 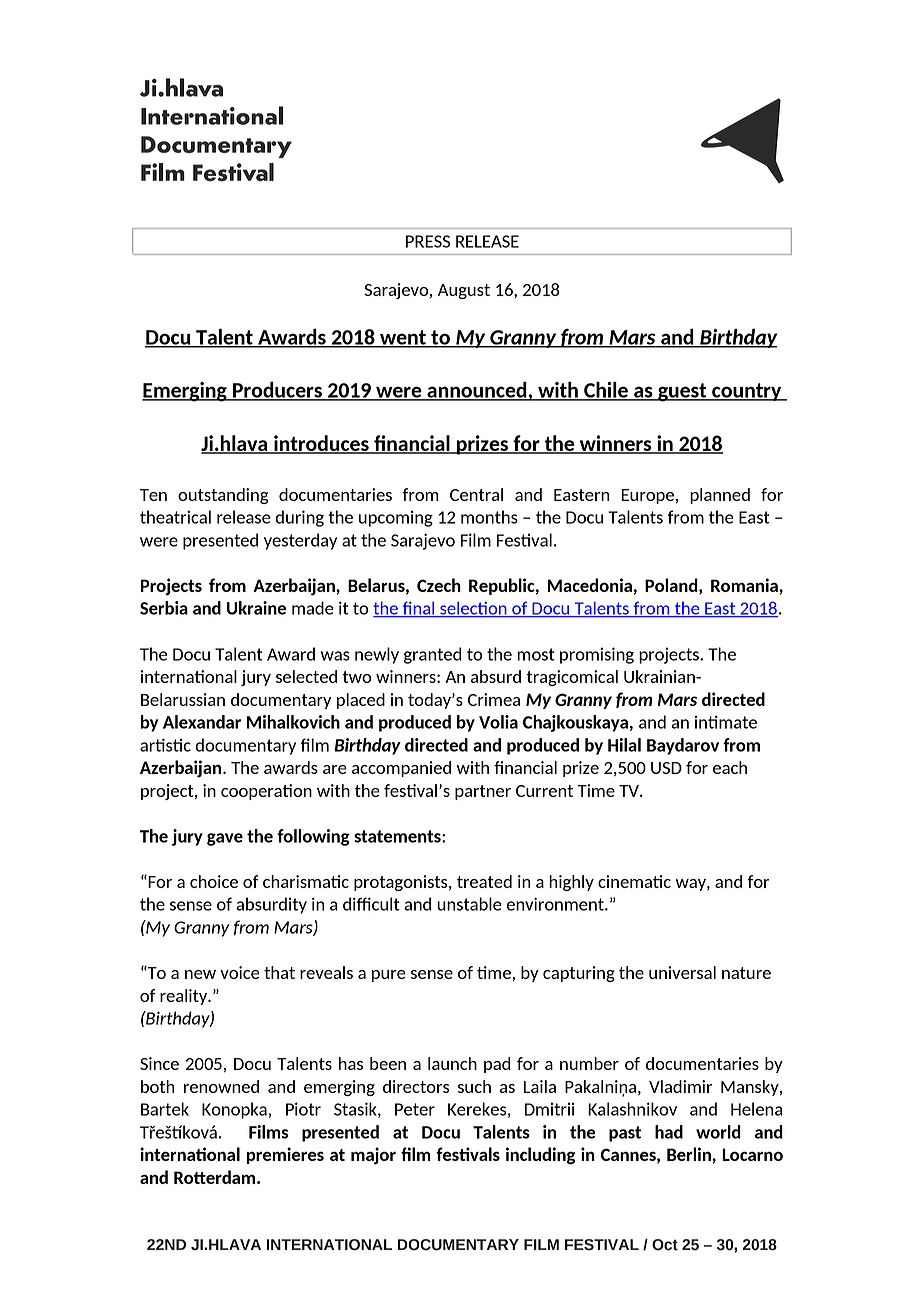 I want to click on guest, so click(x=682, y=392).
